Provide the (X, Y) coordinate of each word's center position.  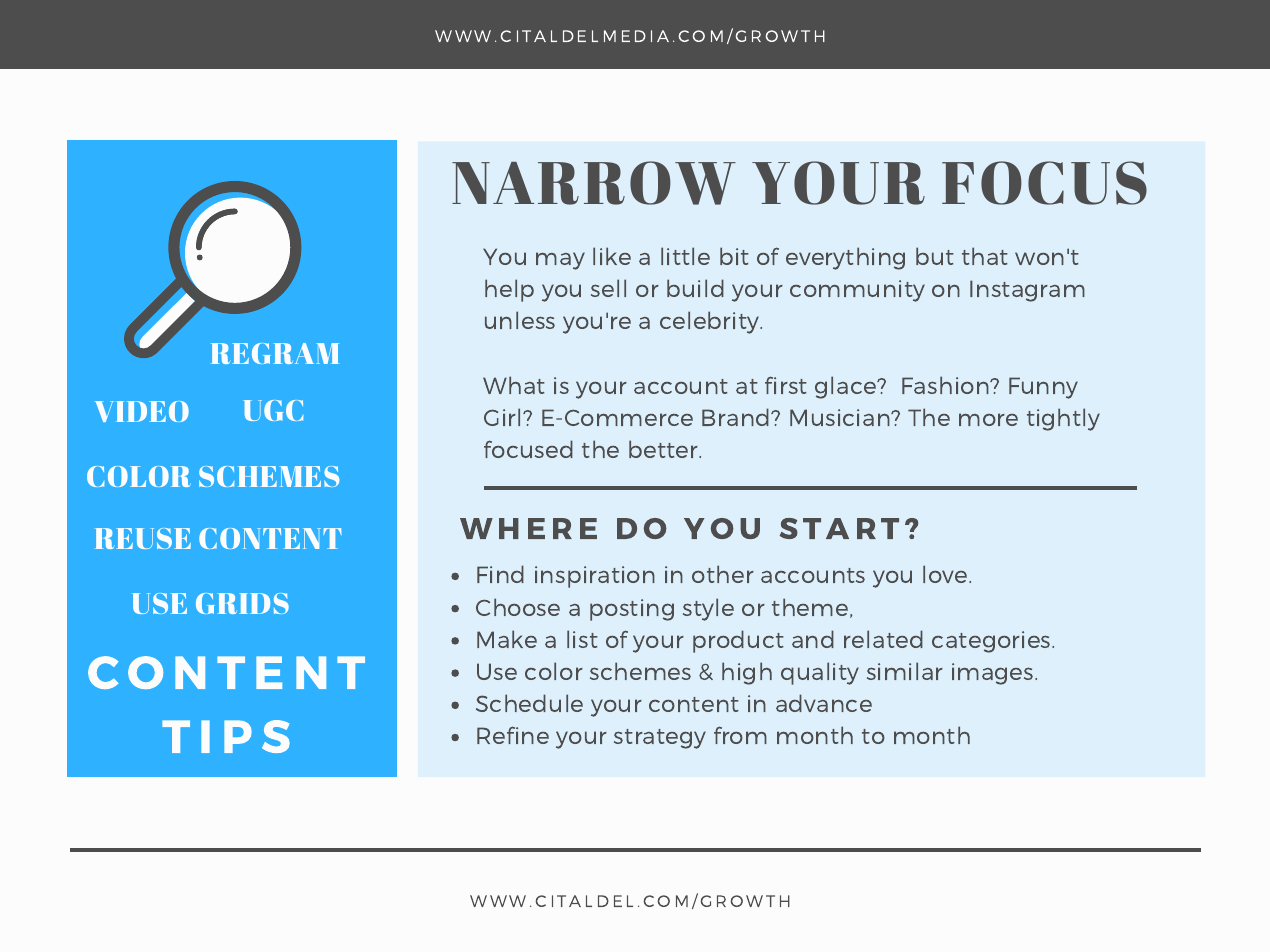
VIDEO (142, 411)
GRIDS (242, 603)
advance (824, 703)
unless (520, 320)
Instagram (1027, 291)
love (946, 574)
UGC (273, 410)
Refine (513, 735)
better (665, 449)
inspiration (595, 577)
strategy (660, 739)
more (988, 419)
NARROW (594, 183)
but (935, 256)
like (612, 256)
